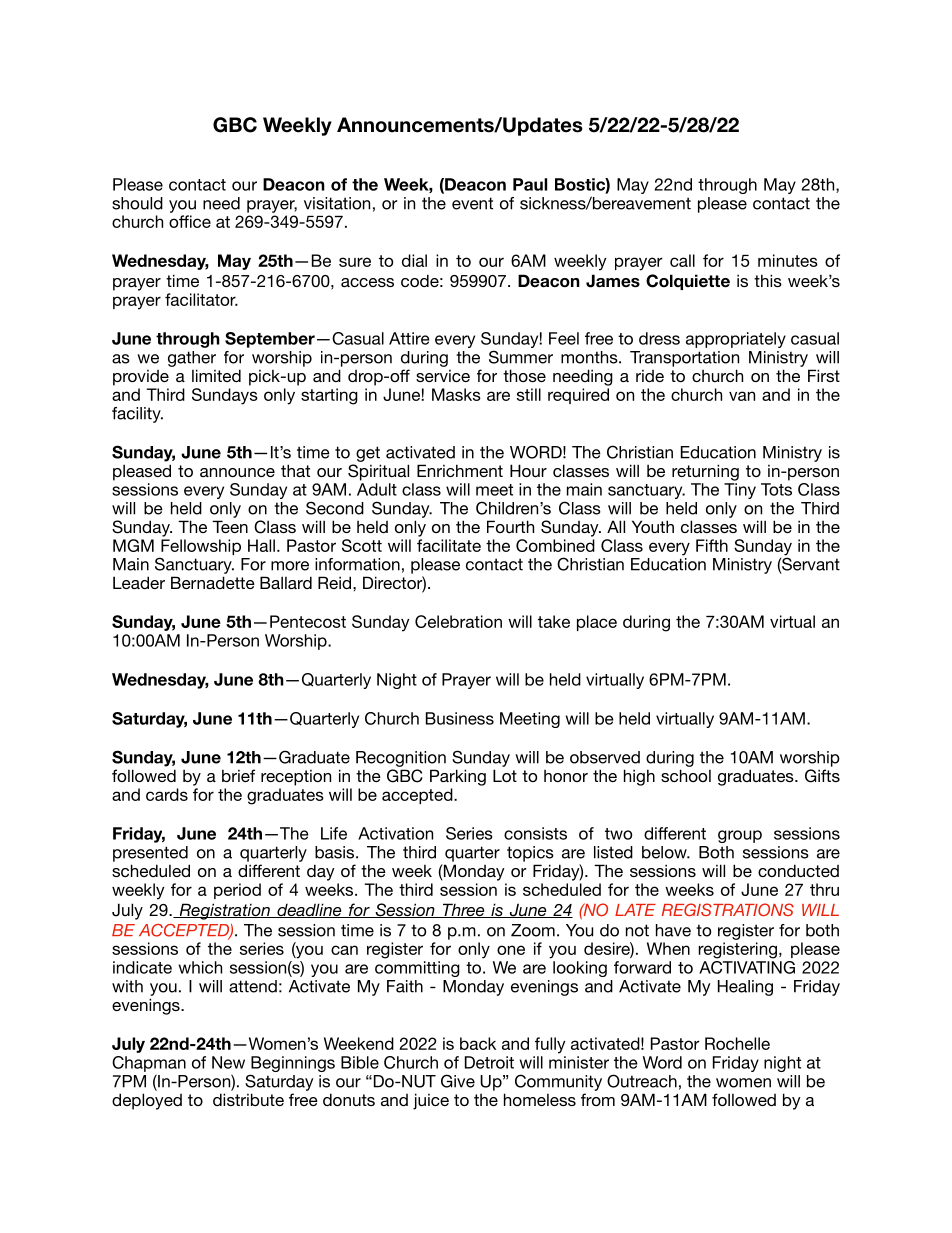  What do you see at coordinates (238, 775) in the page?
I see `brief` at bounding box center [238, 775].
